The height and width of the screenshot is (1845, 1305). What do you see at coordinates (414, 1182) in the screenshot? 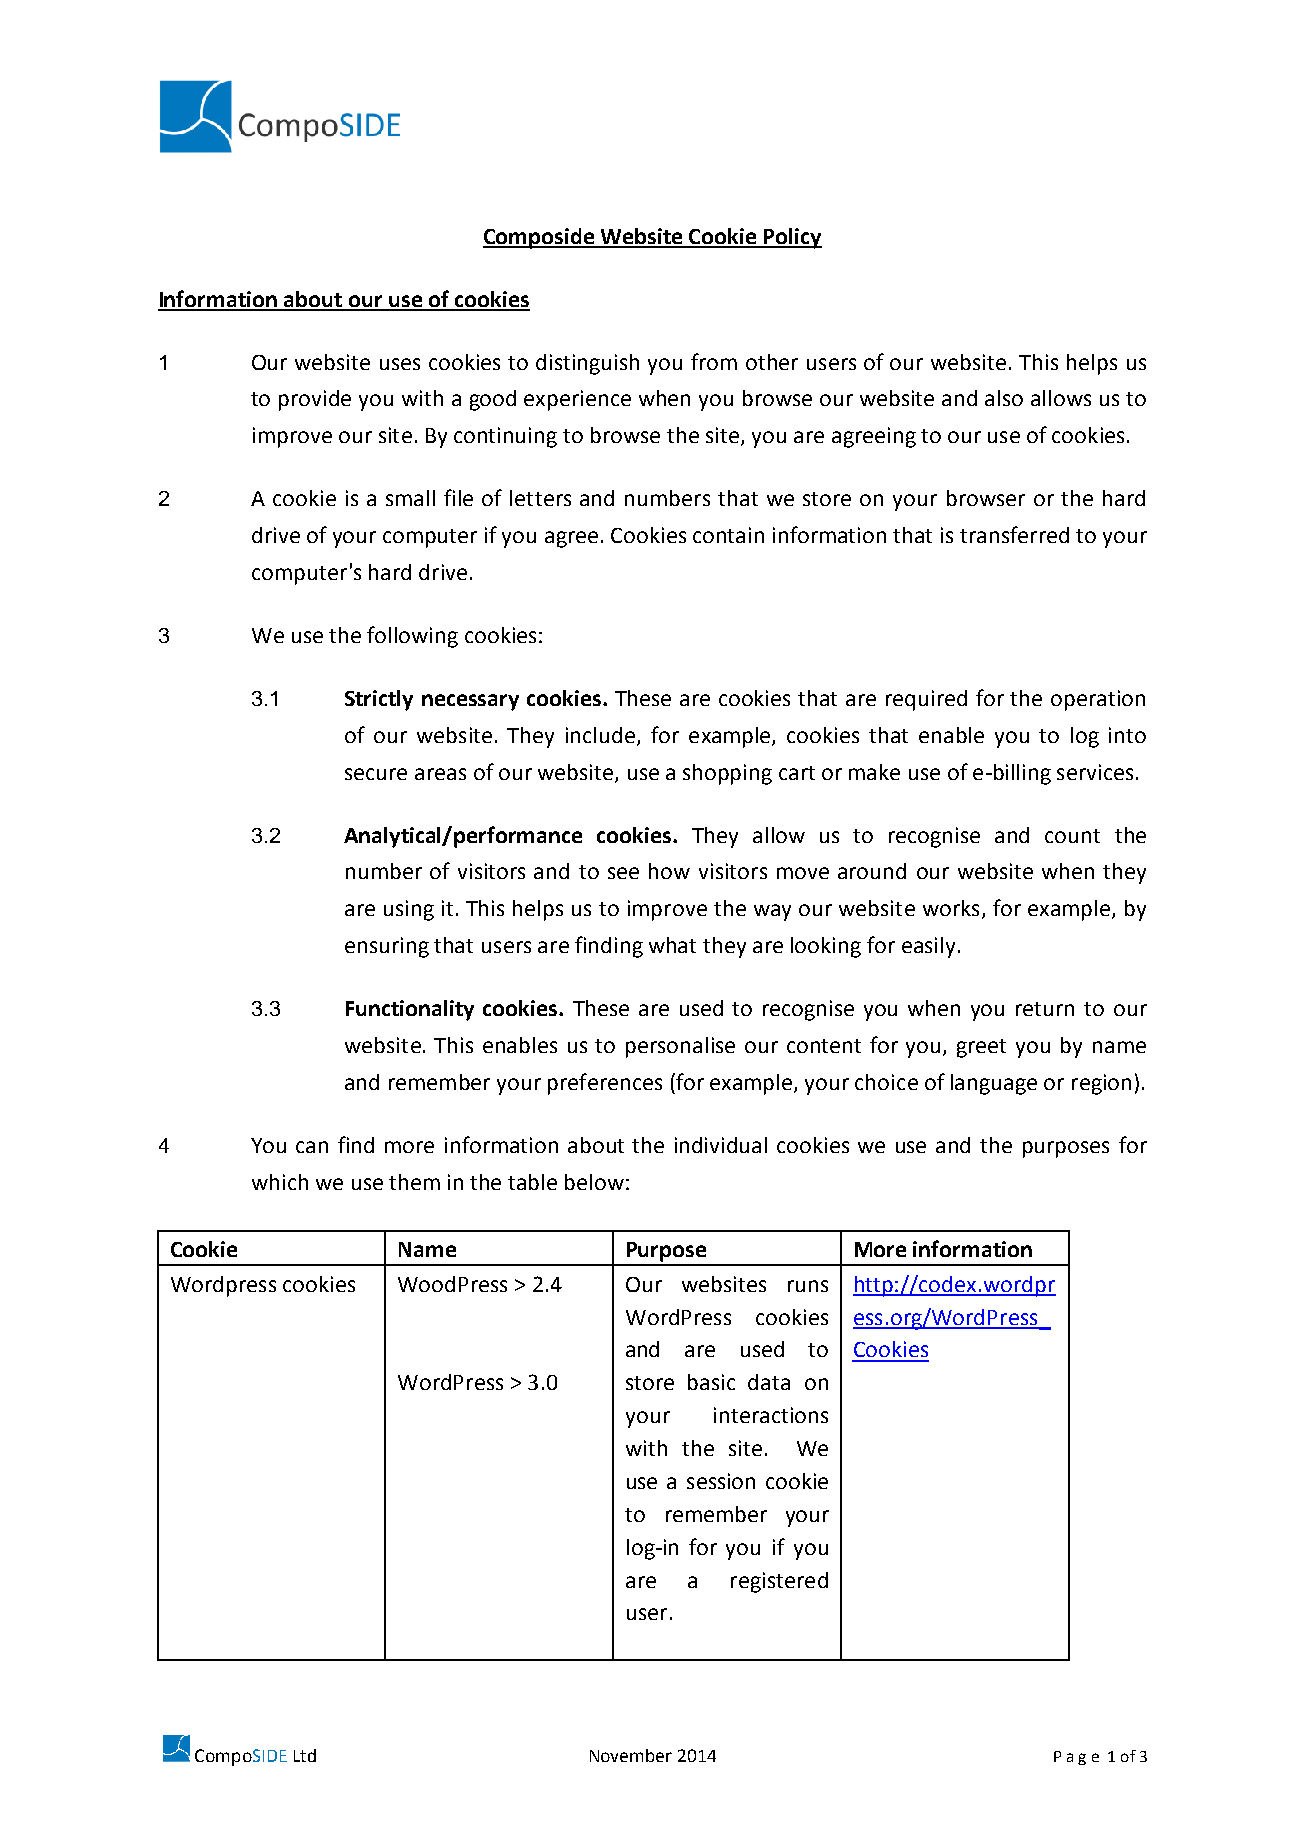
I see `them` at bounding box center [414, 1182].
